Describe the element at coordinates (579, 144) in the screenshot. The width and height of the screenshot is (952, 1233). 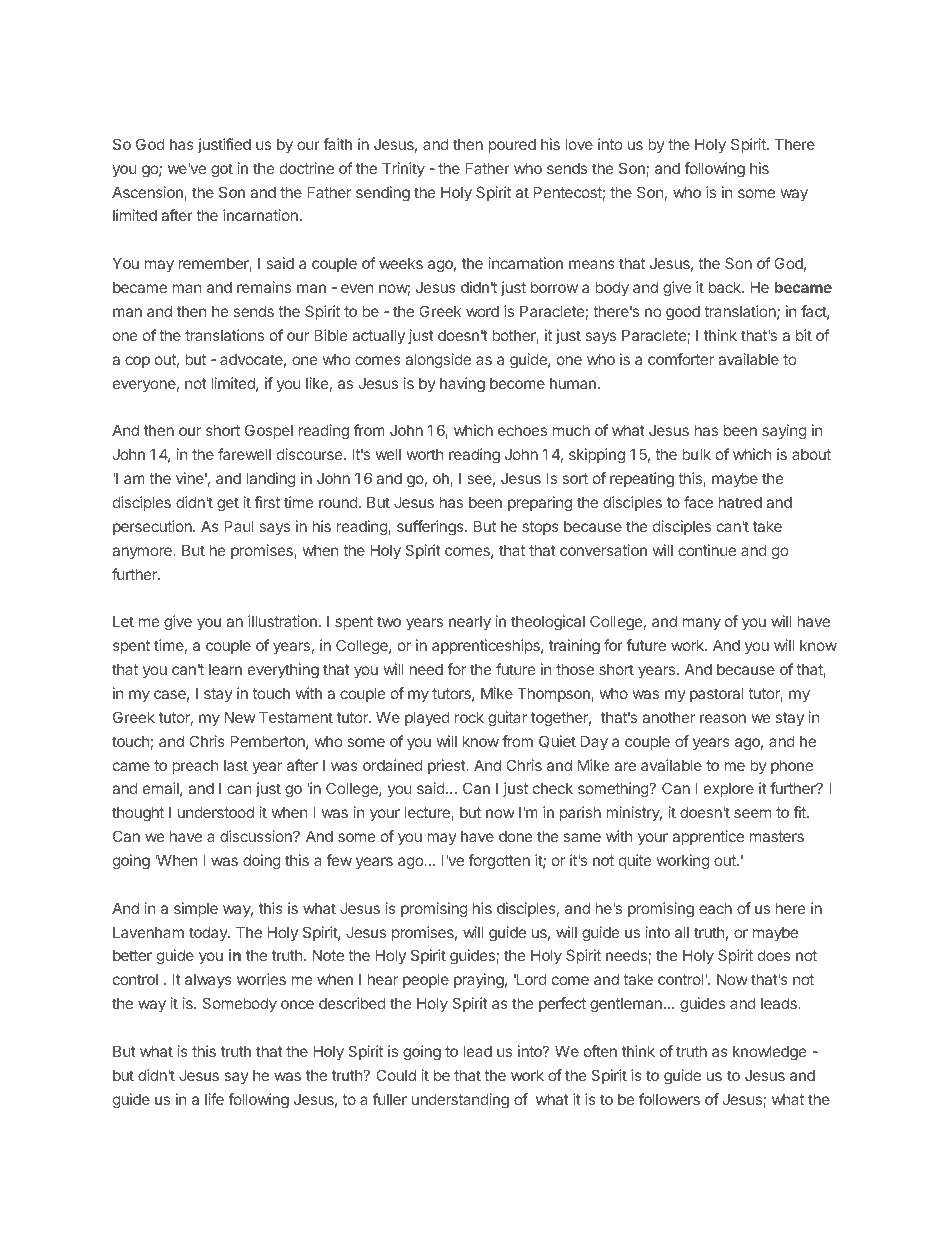
I see `love` at that location.
